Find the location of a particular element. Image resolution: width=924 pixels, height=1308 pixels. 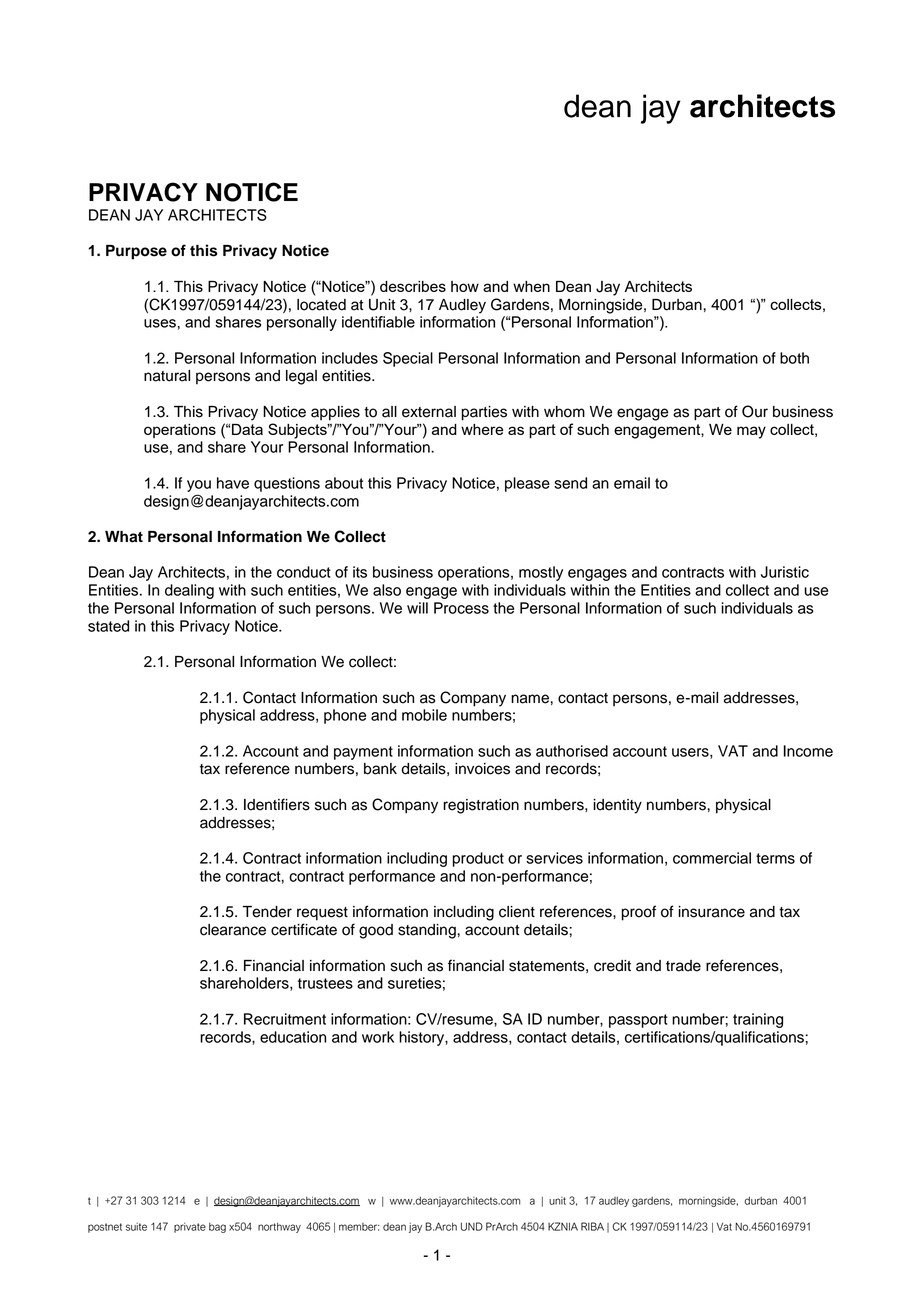

UND is located at coordinates (472, 1226).
